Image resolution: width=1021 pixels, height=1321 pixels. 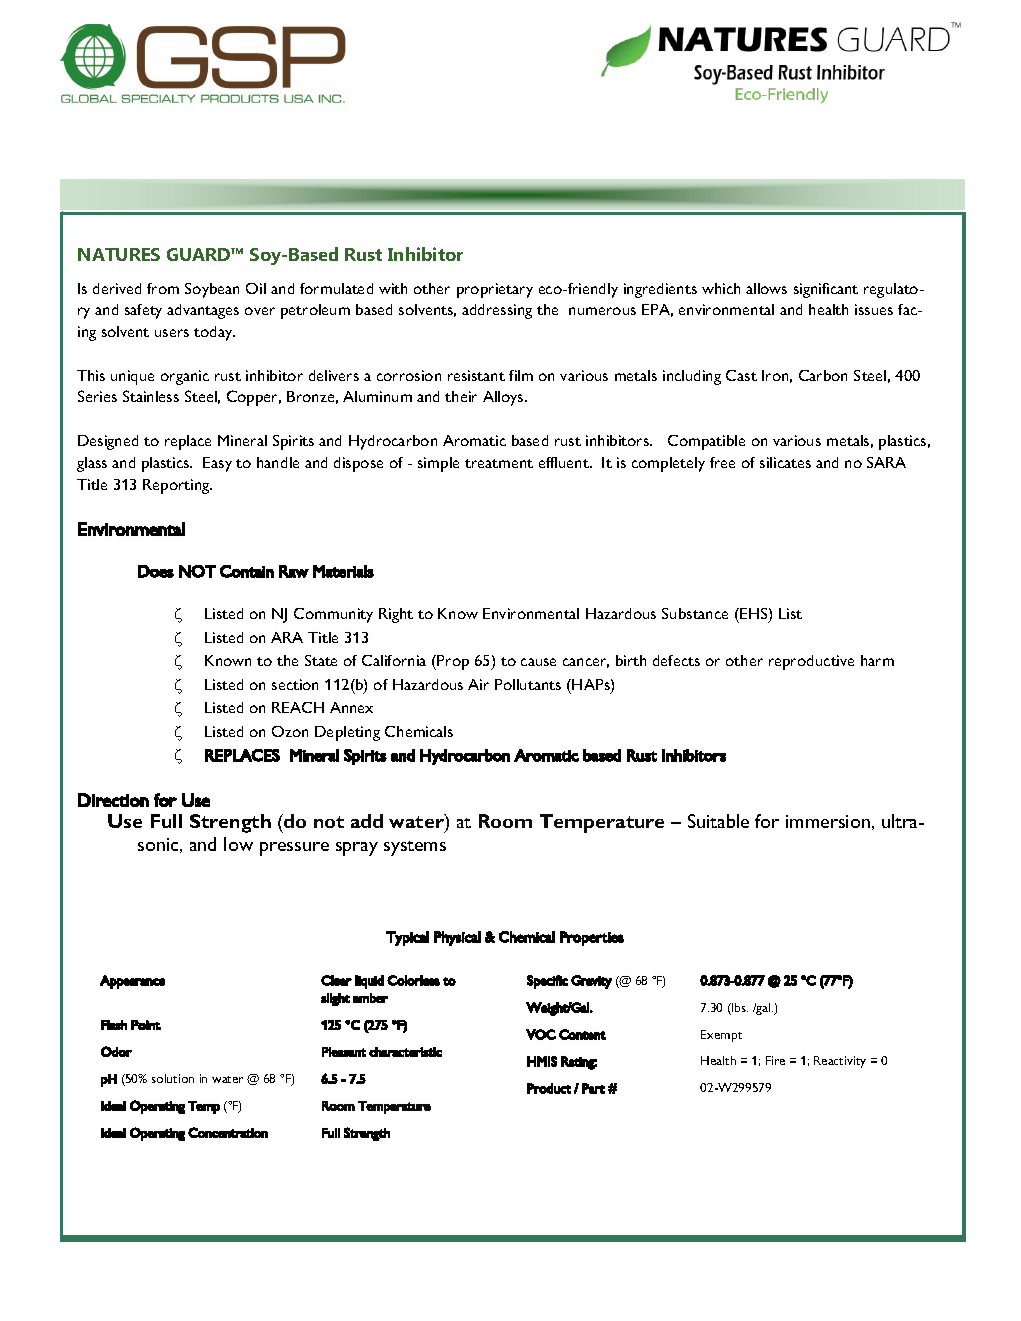 I want to click on systems, so click(x=415, y=848).
